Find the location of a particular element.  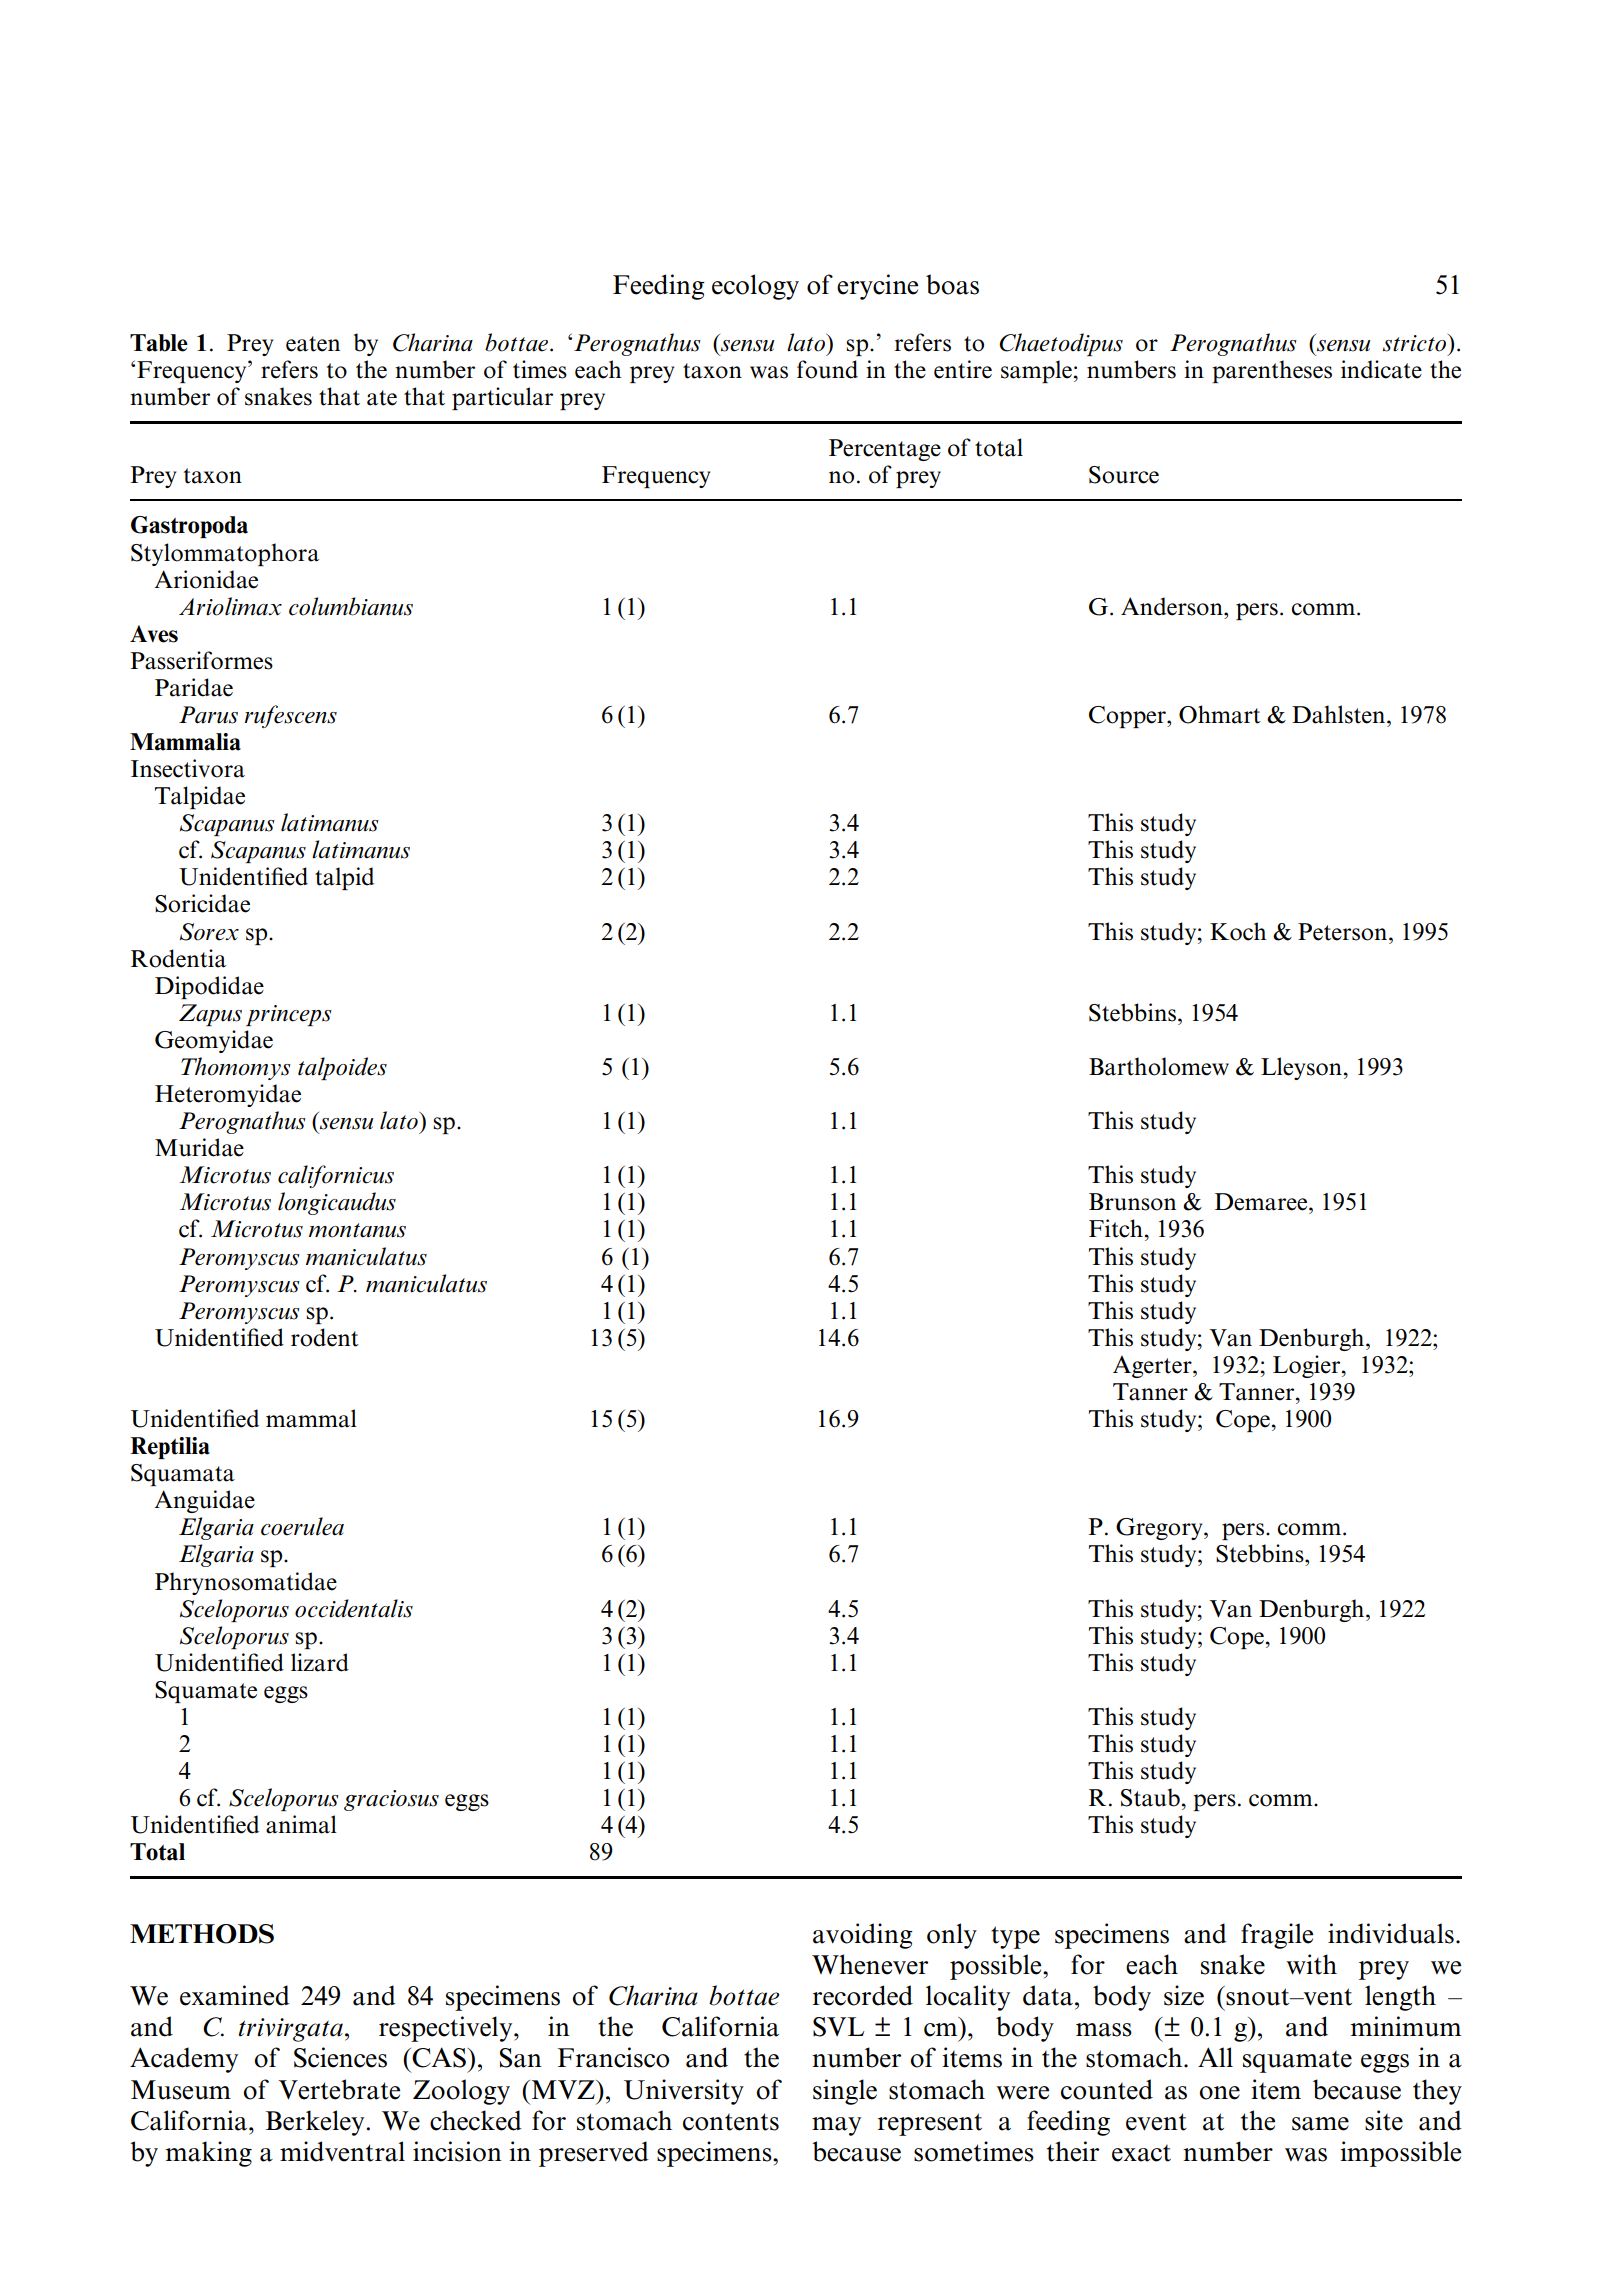

found is located at coordinates (827, 369).
